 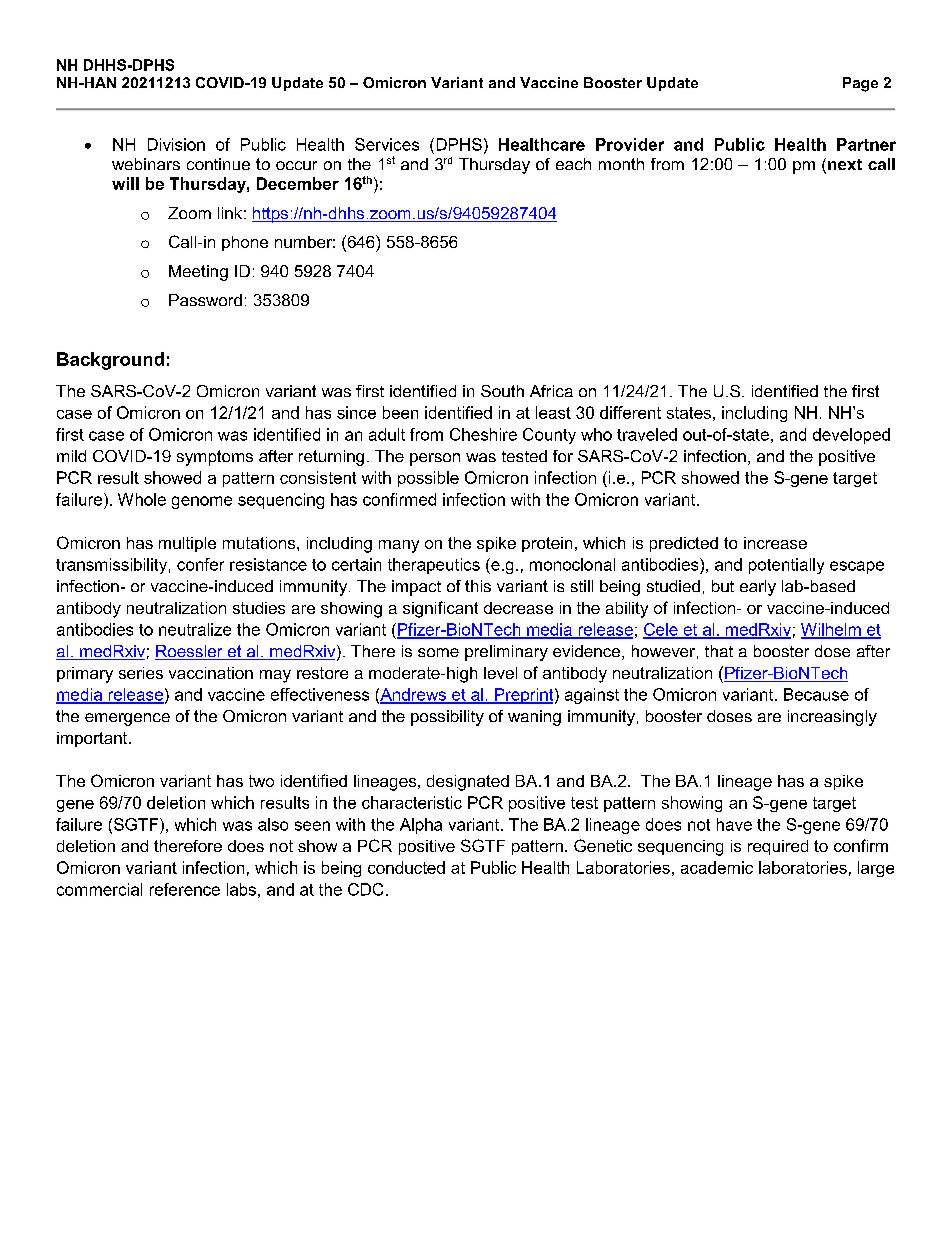 What do you see at coordinates (500, 673) in the screenshot?
I see `level` at bounding box center [500, 673].
